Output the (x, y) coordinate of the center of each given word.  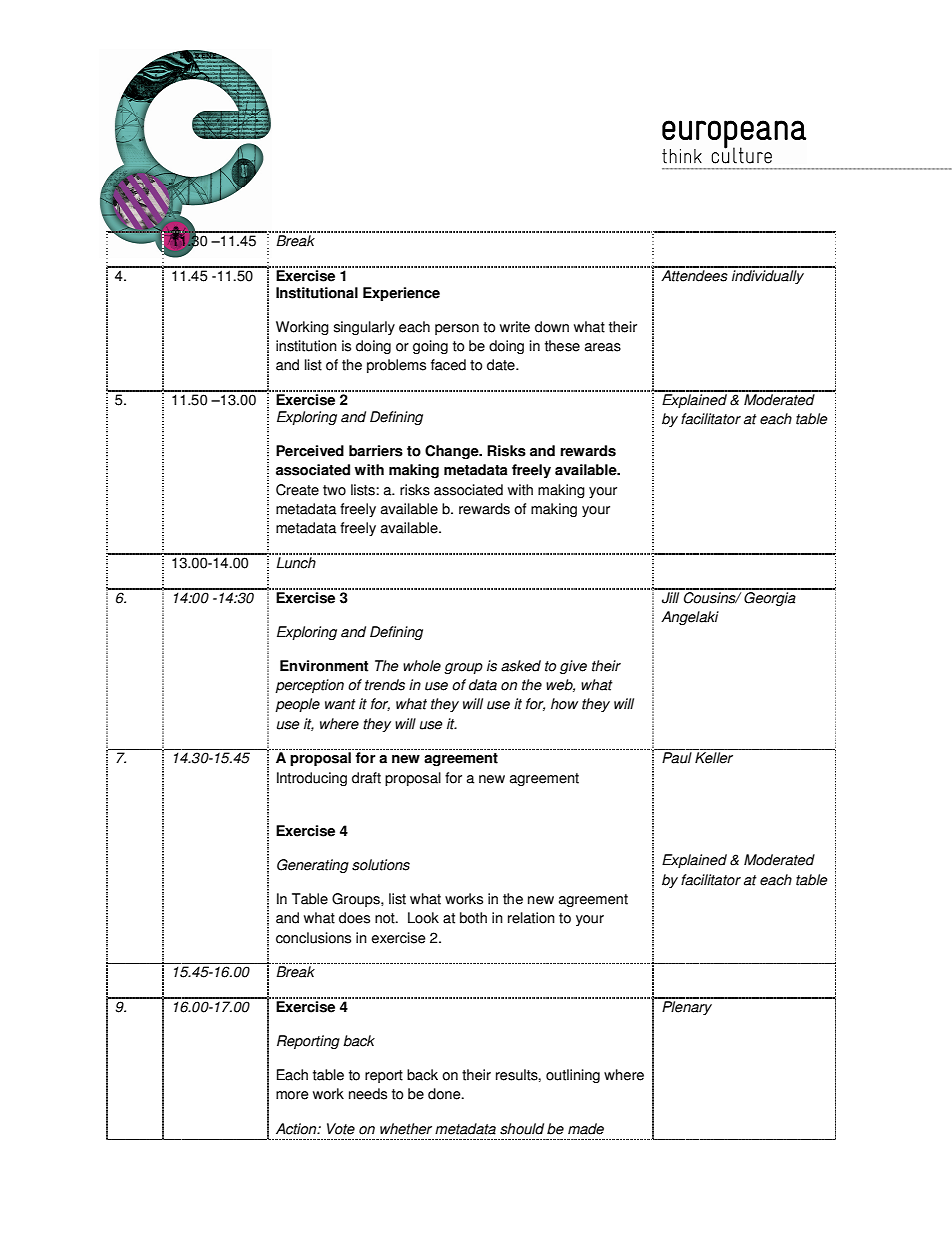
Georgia (770, 597)
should (522, 1129)
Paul (677, 758)
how (564, 704)
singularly (364, 328)
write (515, 327)
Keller (714, 758)
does (354, 918)
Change (453, 452)
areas (603, 347)
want (340, 704)
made (586, 1129)
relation (531, 918)
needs (368, 1094)
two (334, 490)
